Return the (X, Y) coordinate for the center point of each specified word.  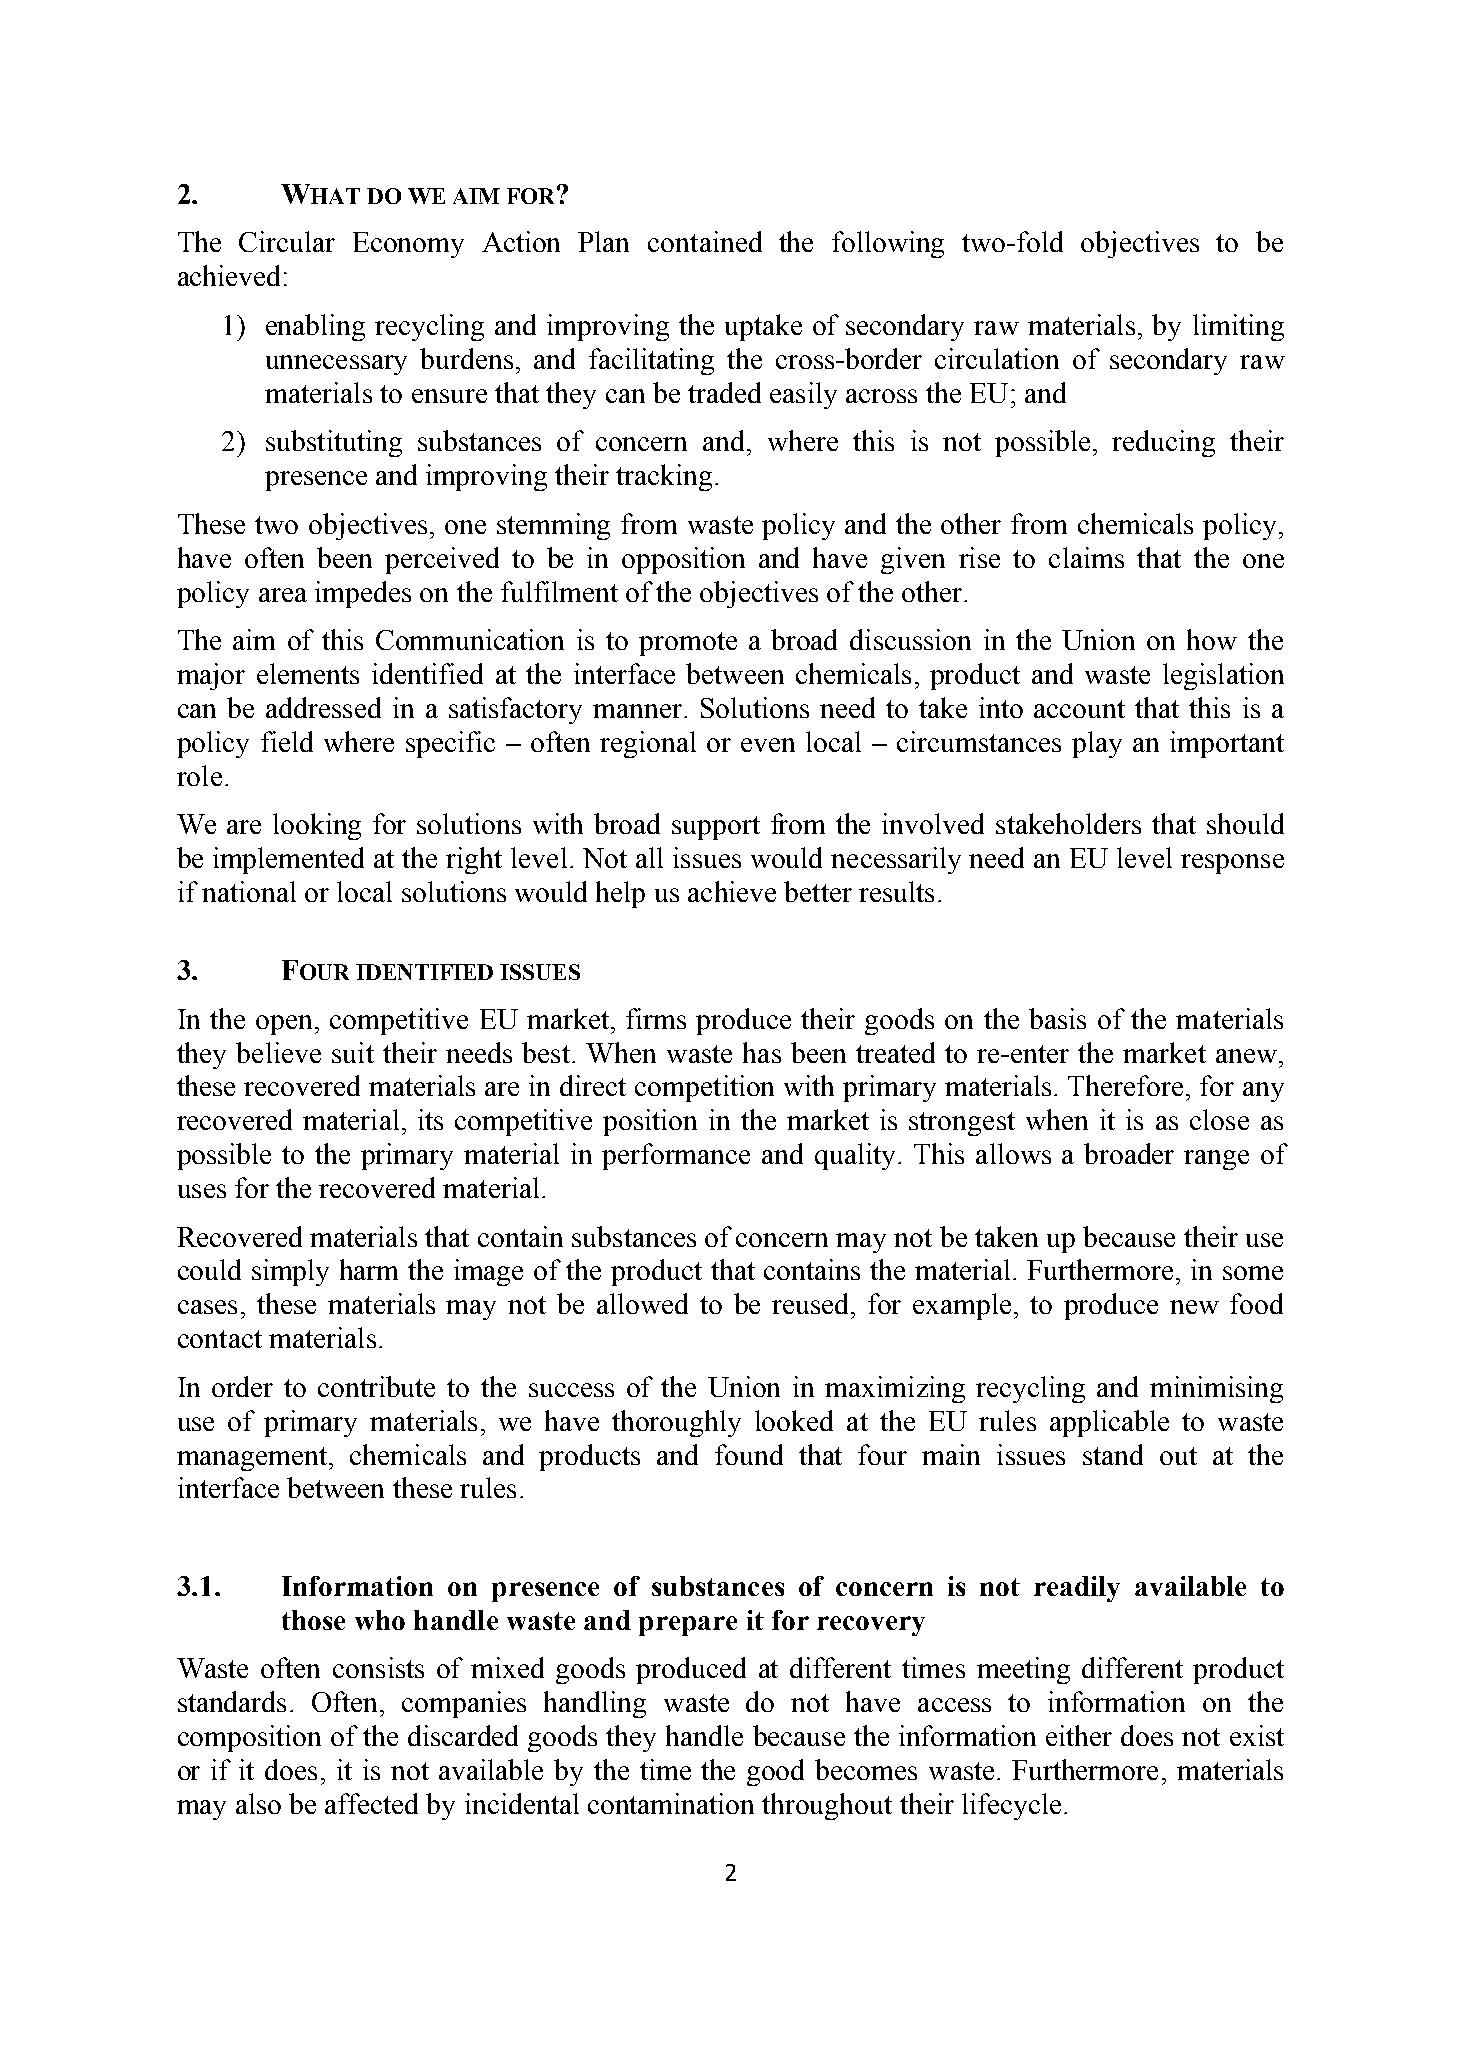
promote (688, 644)
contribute (376, 1386)
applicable (1109, 1423)
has (762, 1052)
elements (308, 673)
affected (371, 1803)
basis (1057, 1018)
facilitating (651, 361)
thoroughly (676, 1423)
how (1212, 639)
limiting (1238, 327)
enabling (315, 327)
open (286, 1025)
